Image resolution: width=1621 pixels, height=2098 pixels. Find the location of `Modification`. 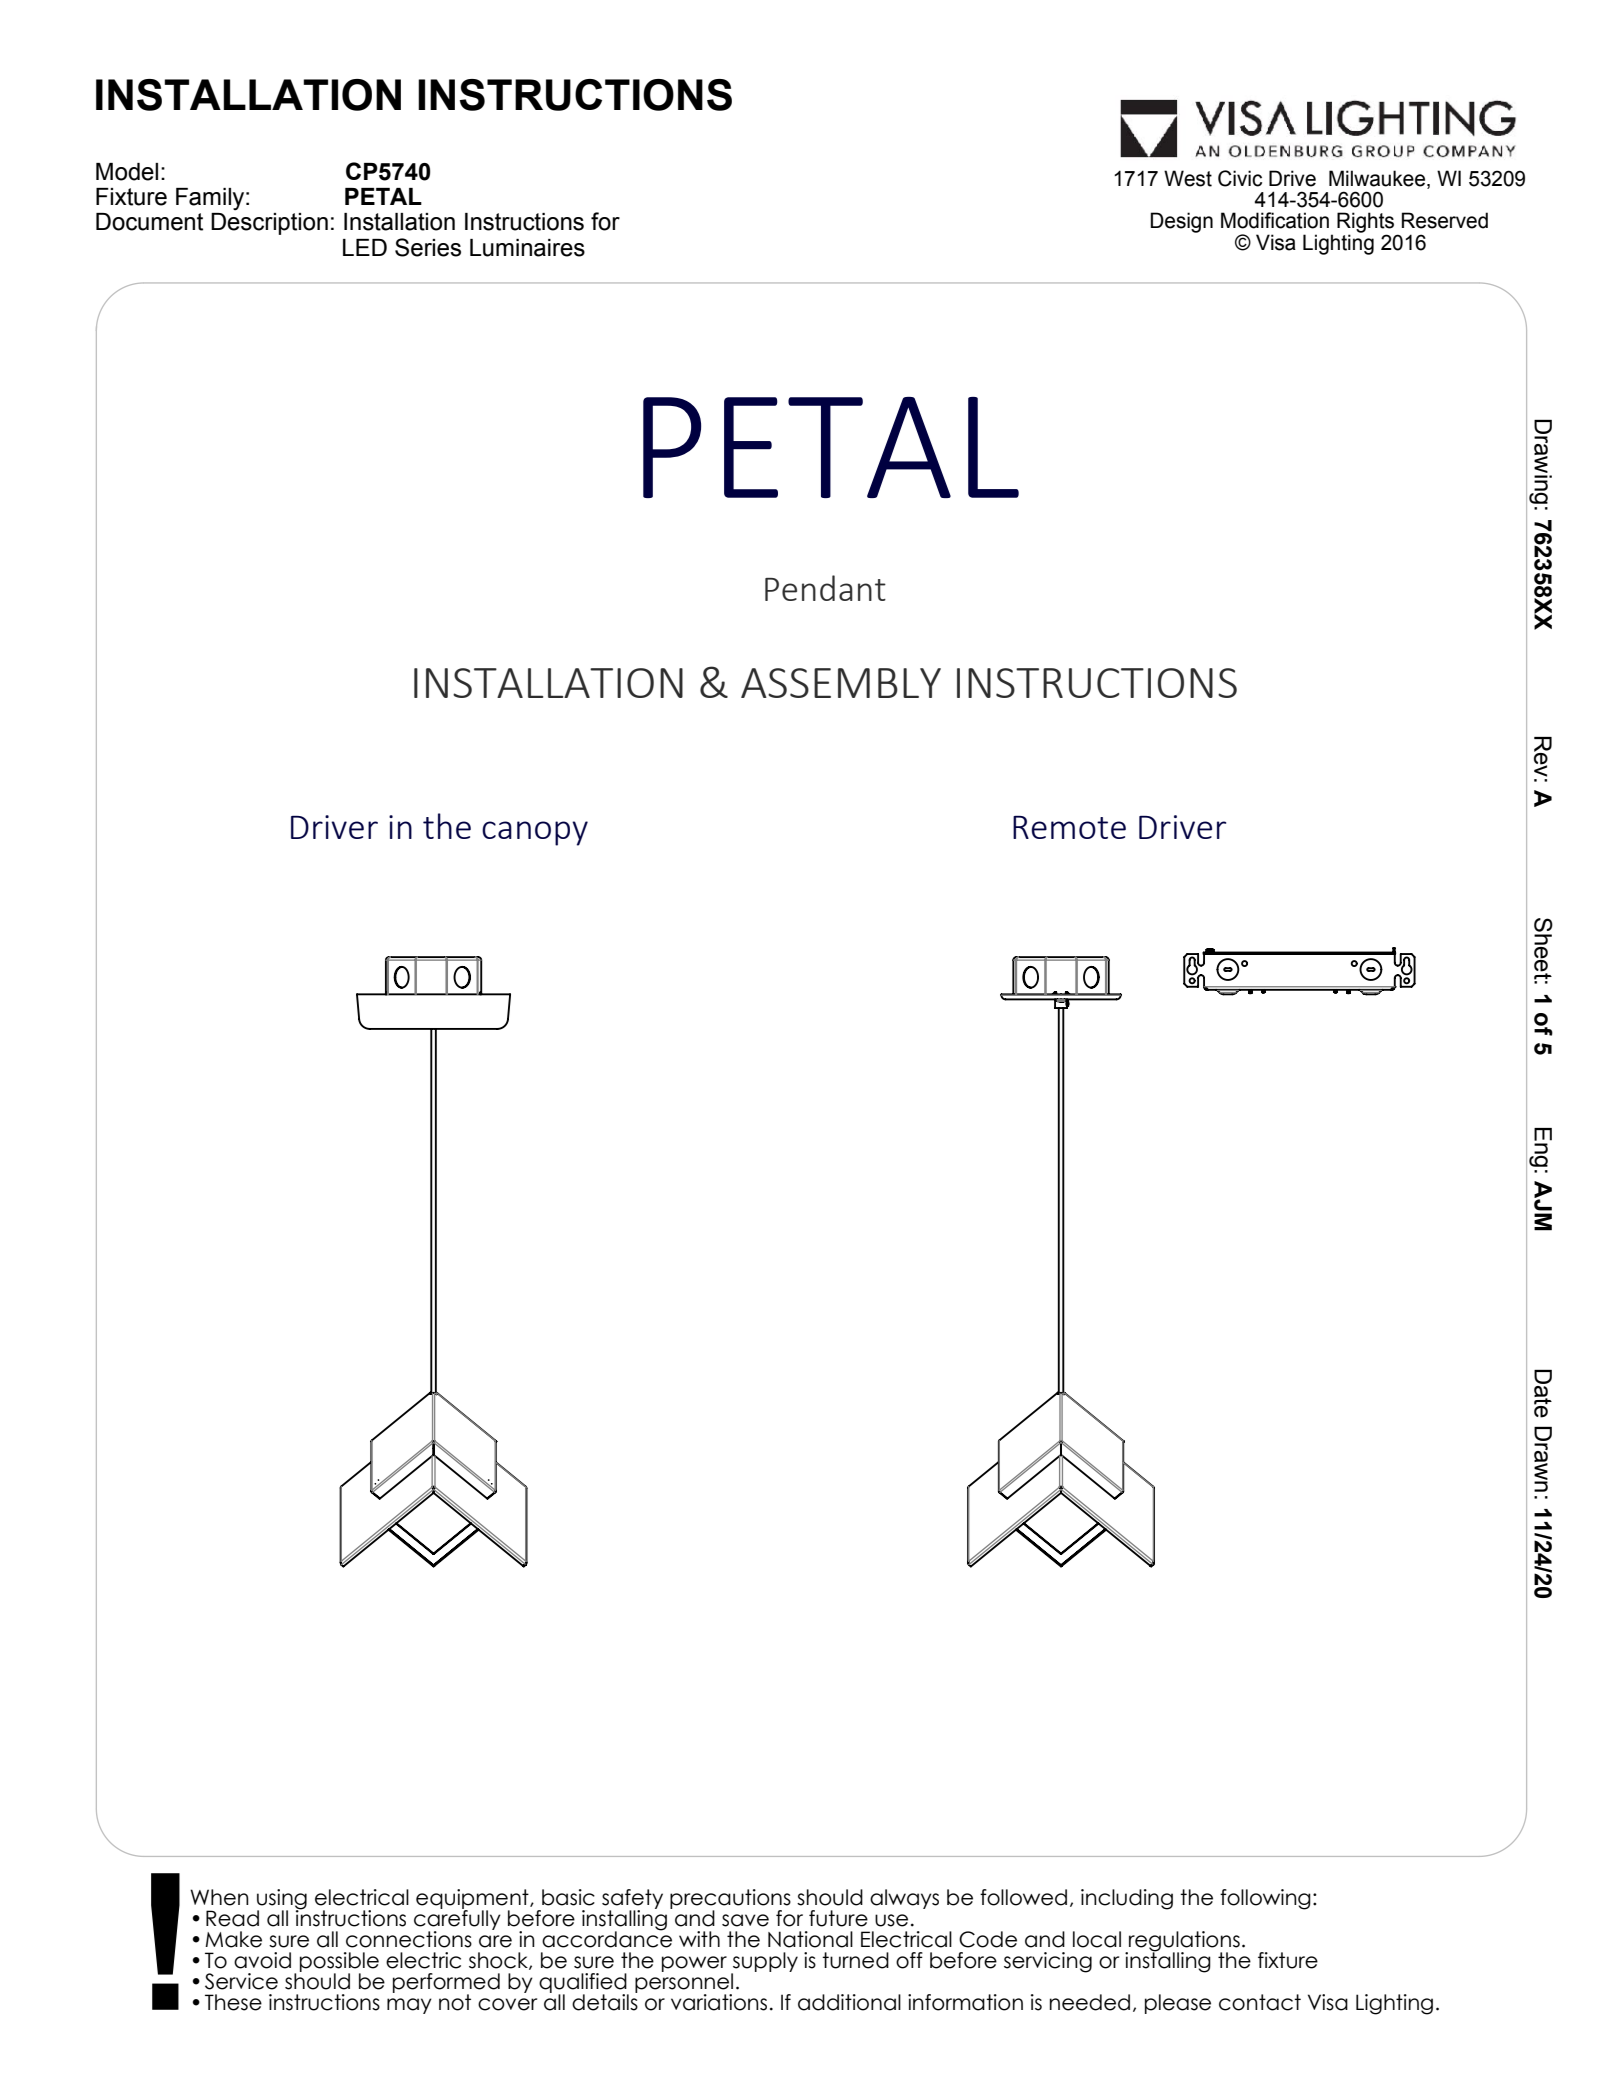

Modification is located at coordinates (1275, 220).
